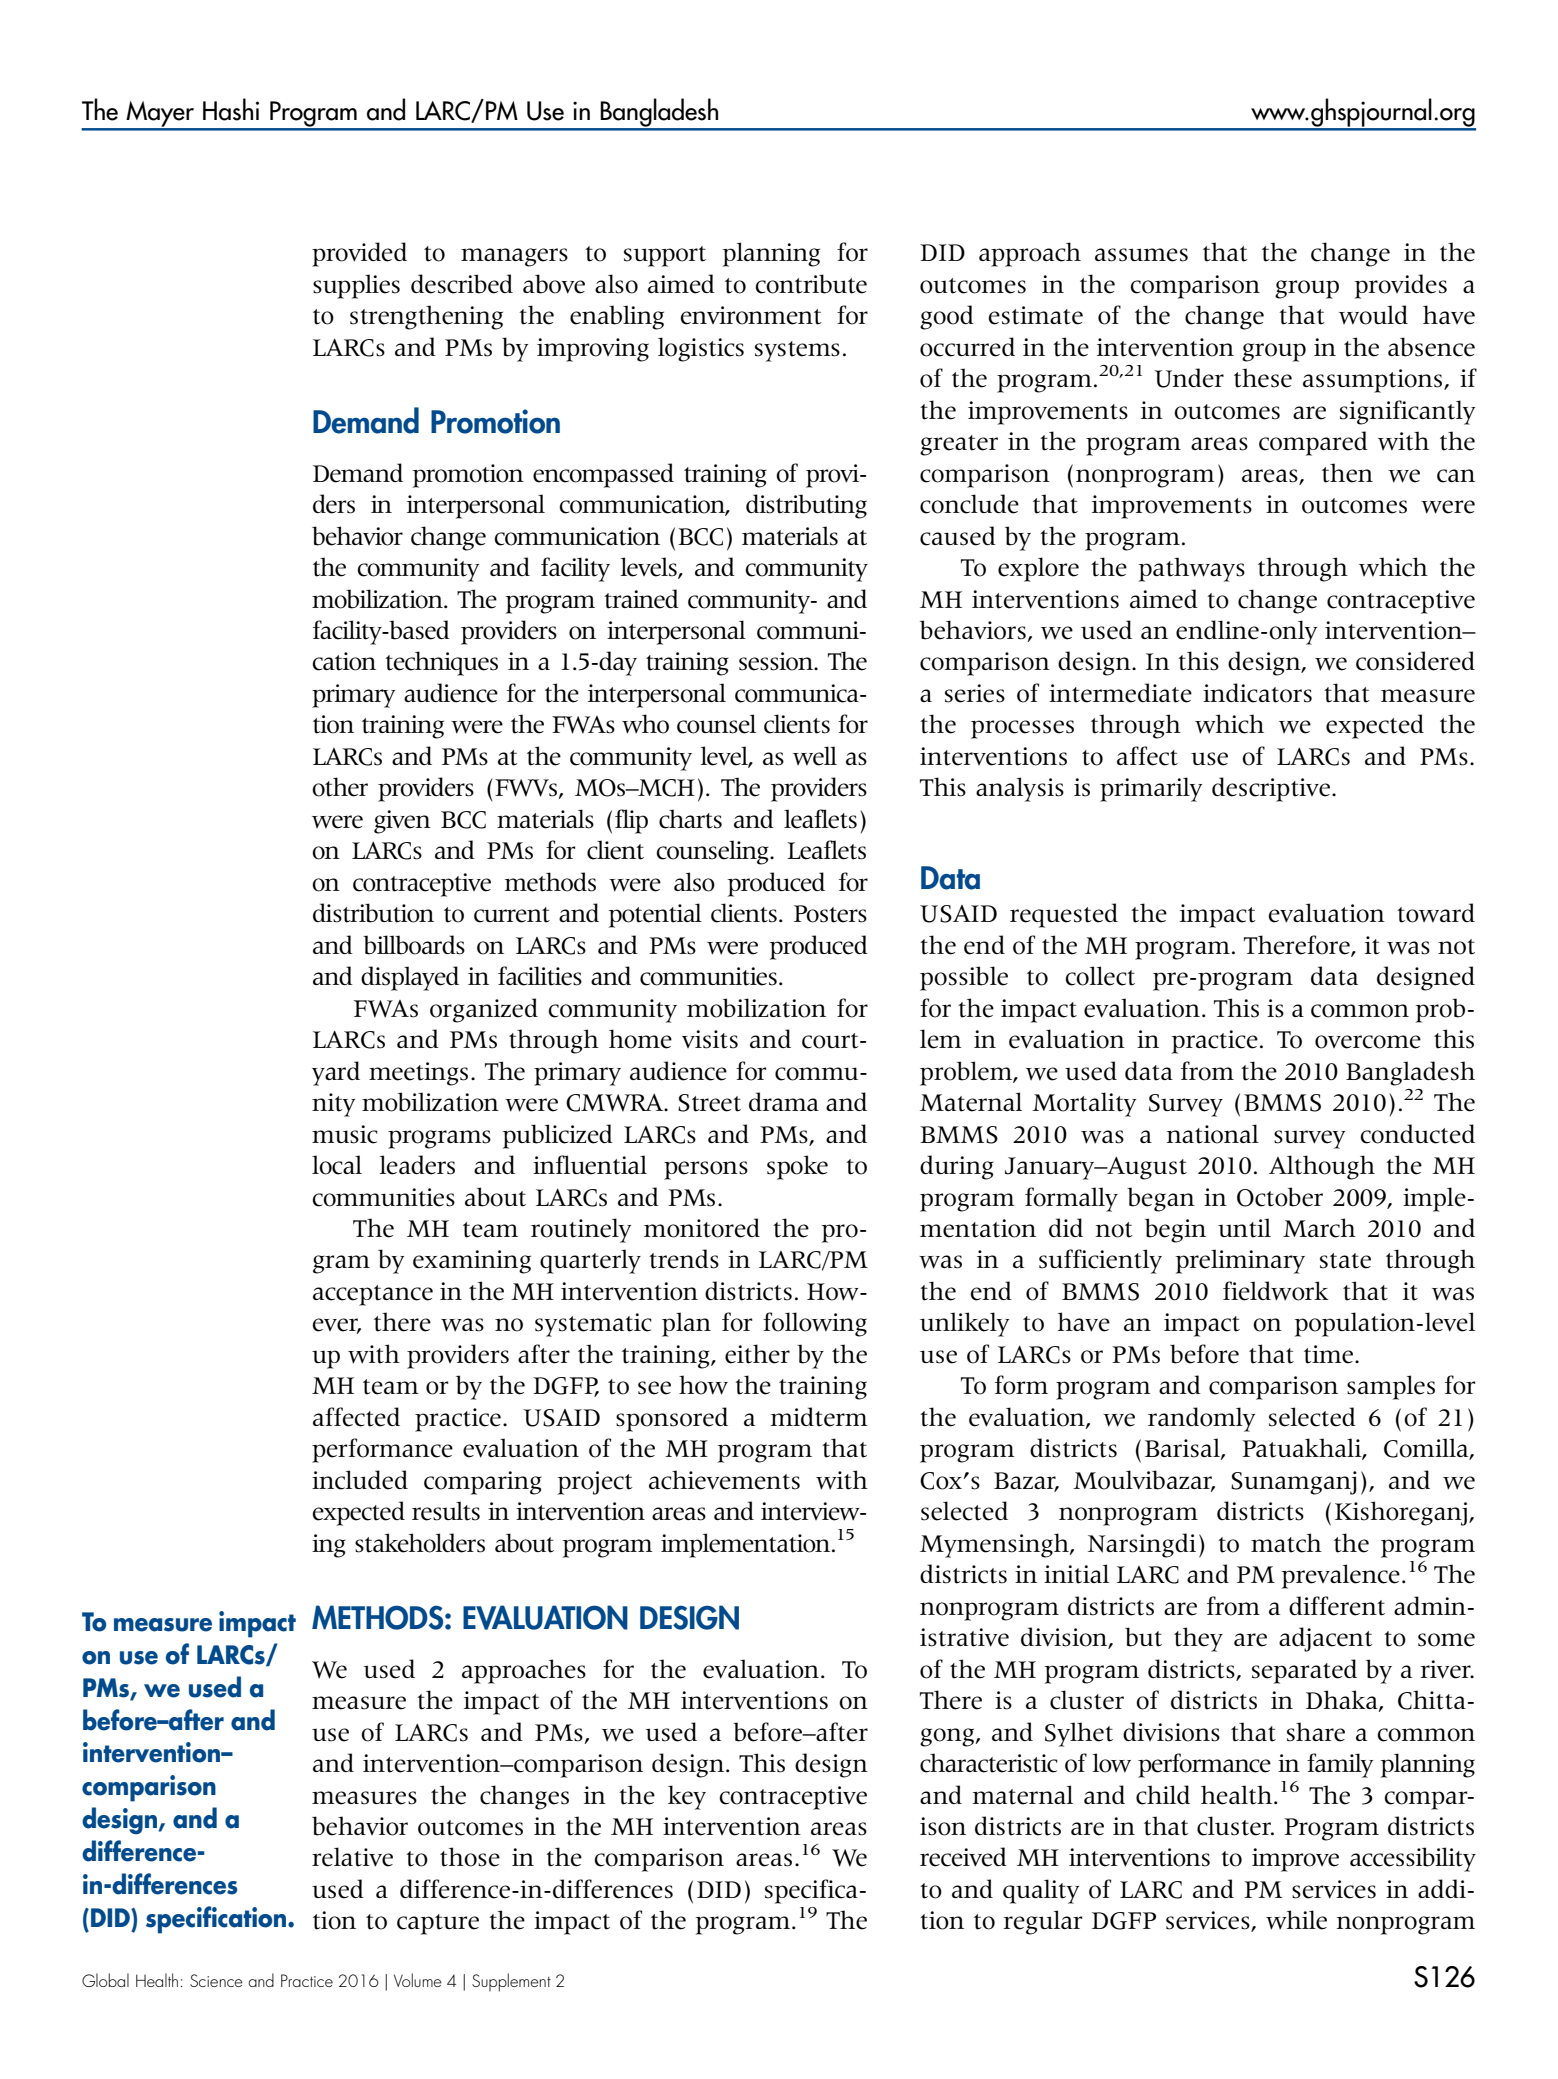  What do you see at coordinates (1286, 1543) in the screenshot?
I see `match` at bounding box center [1286, 1543].
